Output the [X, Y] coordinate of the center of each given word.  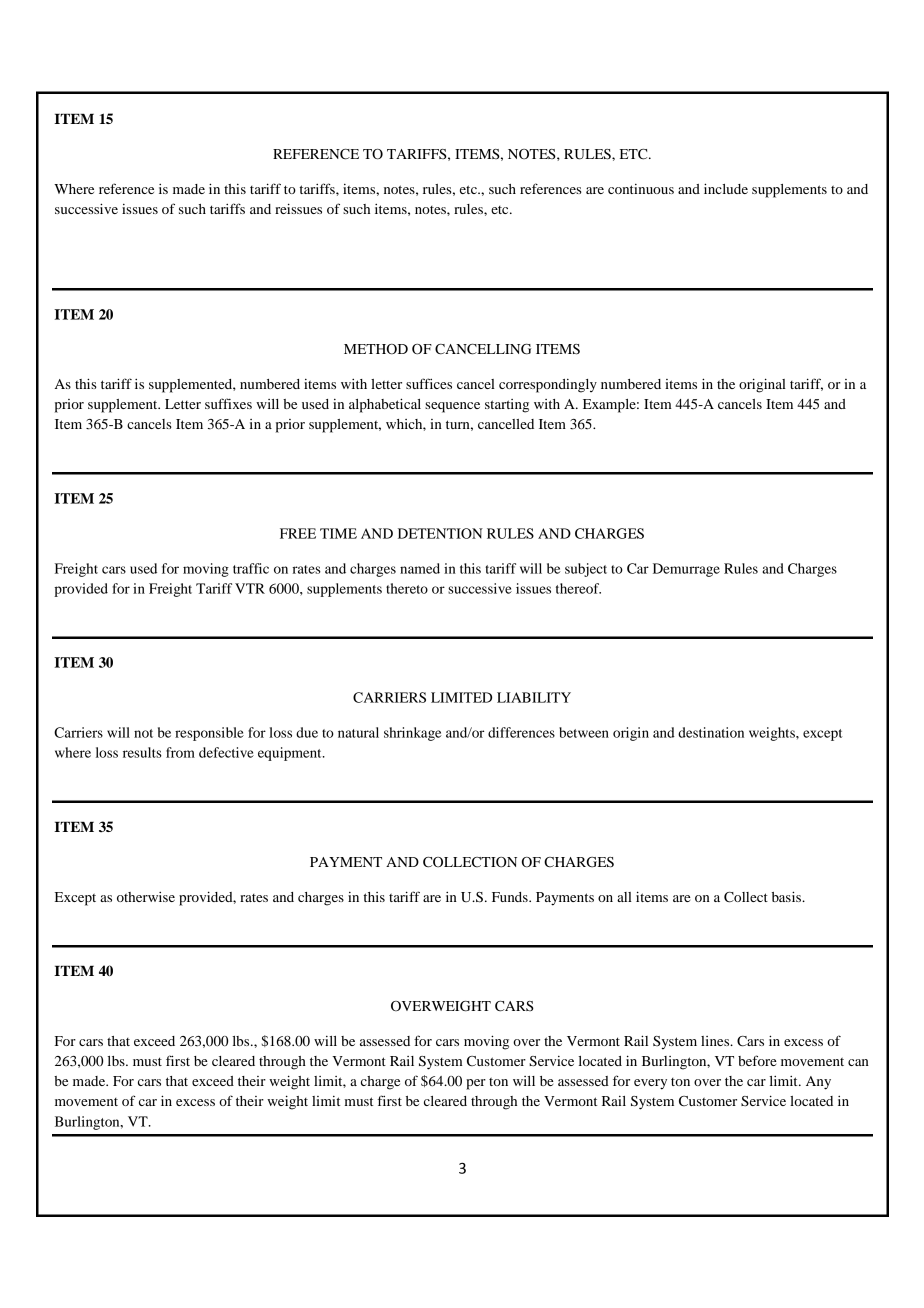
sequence [452, 407]
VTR [250, 588]
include [726, 188]
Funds [511, 897]
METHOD [376, 349]
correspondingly [548, 386]
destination [711, 732]
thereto [407, 588]
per [476, 1084]
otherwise [146, 897]
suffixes [228, 403]
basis [787, 896]
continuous [641, 189]
